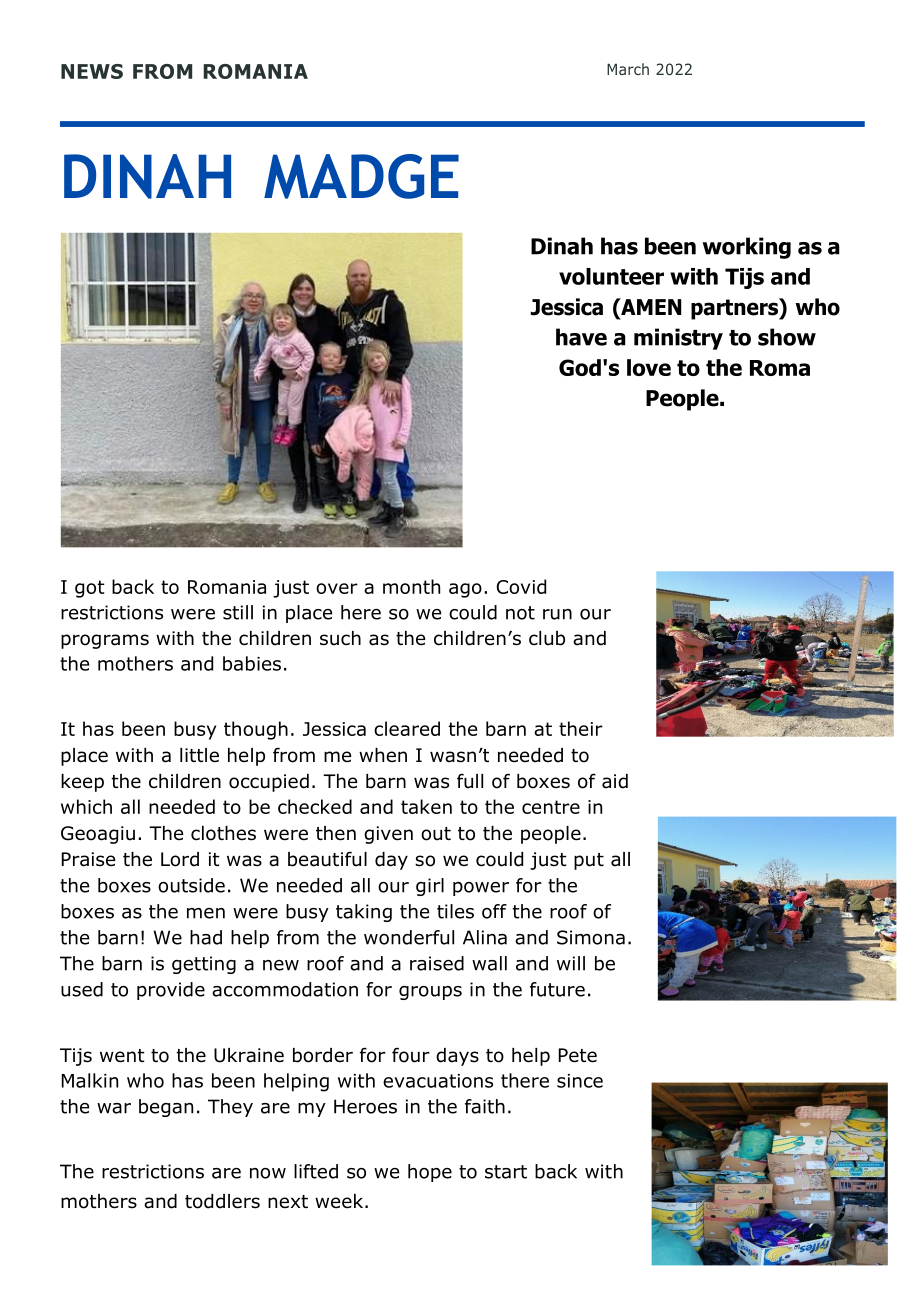  What do you see at coordinates (426, 806) in the screenshot?
I see `taken` at bounding box center [426, 806].
